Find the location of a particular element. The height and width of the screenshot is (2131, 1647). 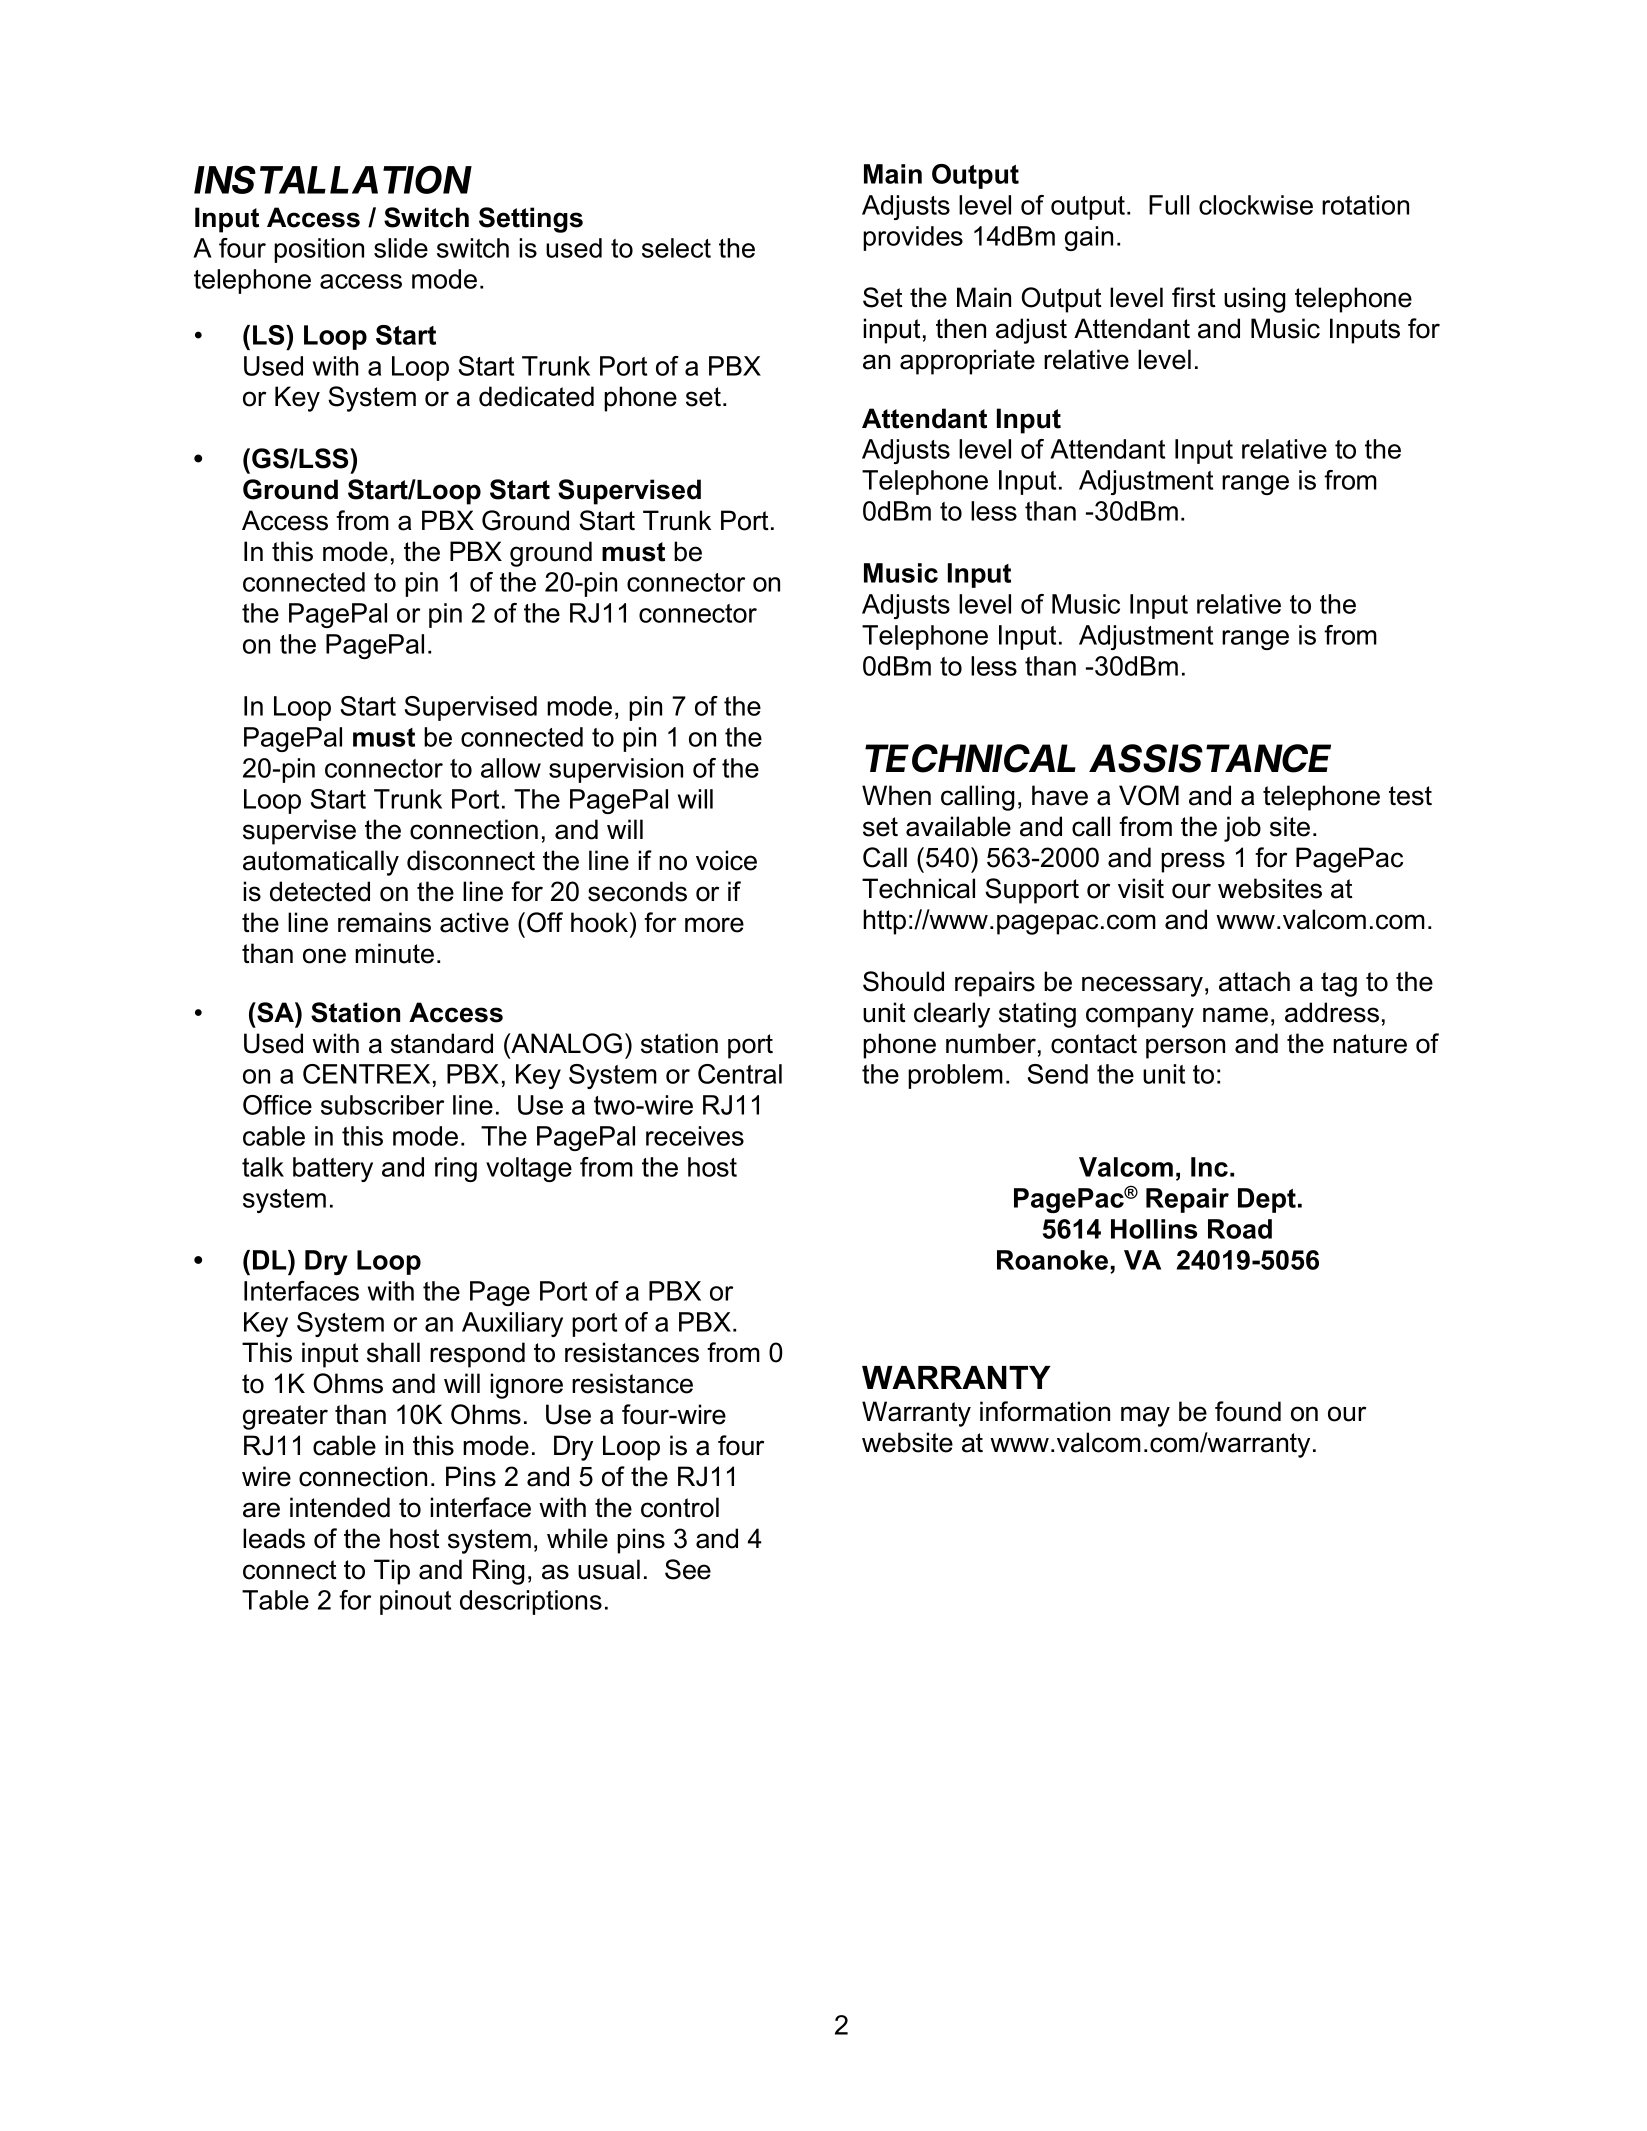

See is located at coordinates (688, 1569).
